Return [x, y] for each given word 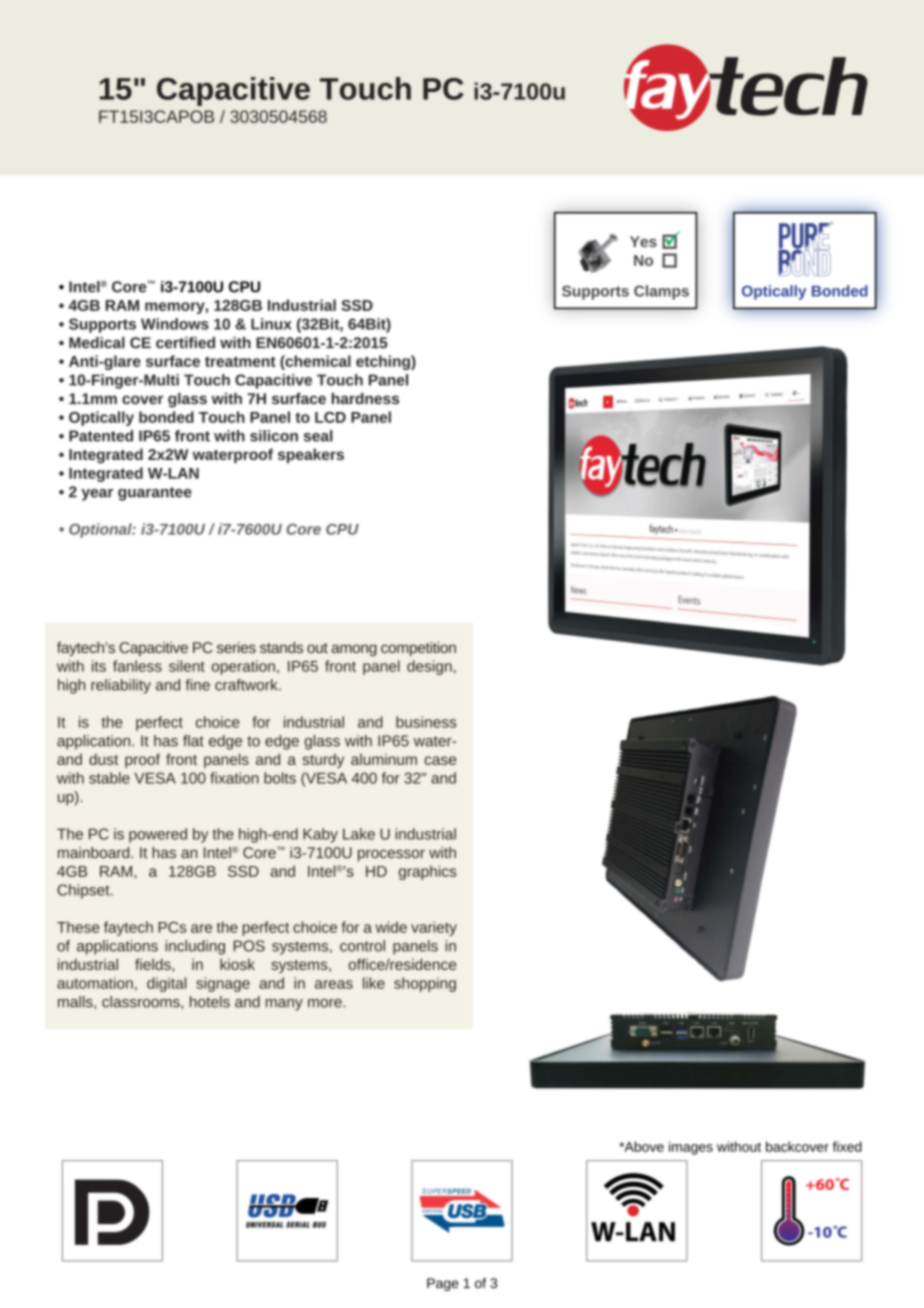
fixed [847, 1146]
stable [109, 778]
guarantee [155, 494]
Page [443, 1284]
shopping [425, 984]
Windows [175, 324]
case [440, 760]
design [429, 667]
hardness [365, 398]
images [691, 1148]
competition [418, 648]
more [325, 1003]
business [426, 722]
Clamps [661, 292]
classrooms [142, 1002]
